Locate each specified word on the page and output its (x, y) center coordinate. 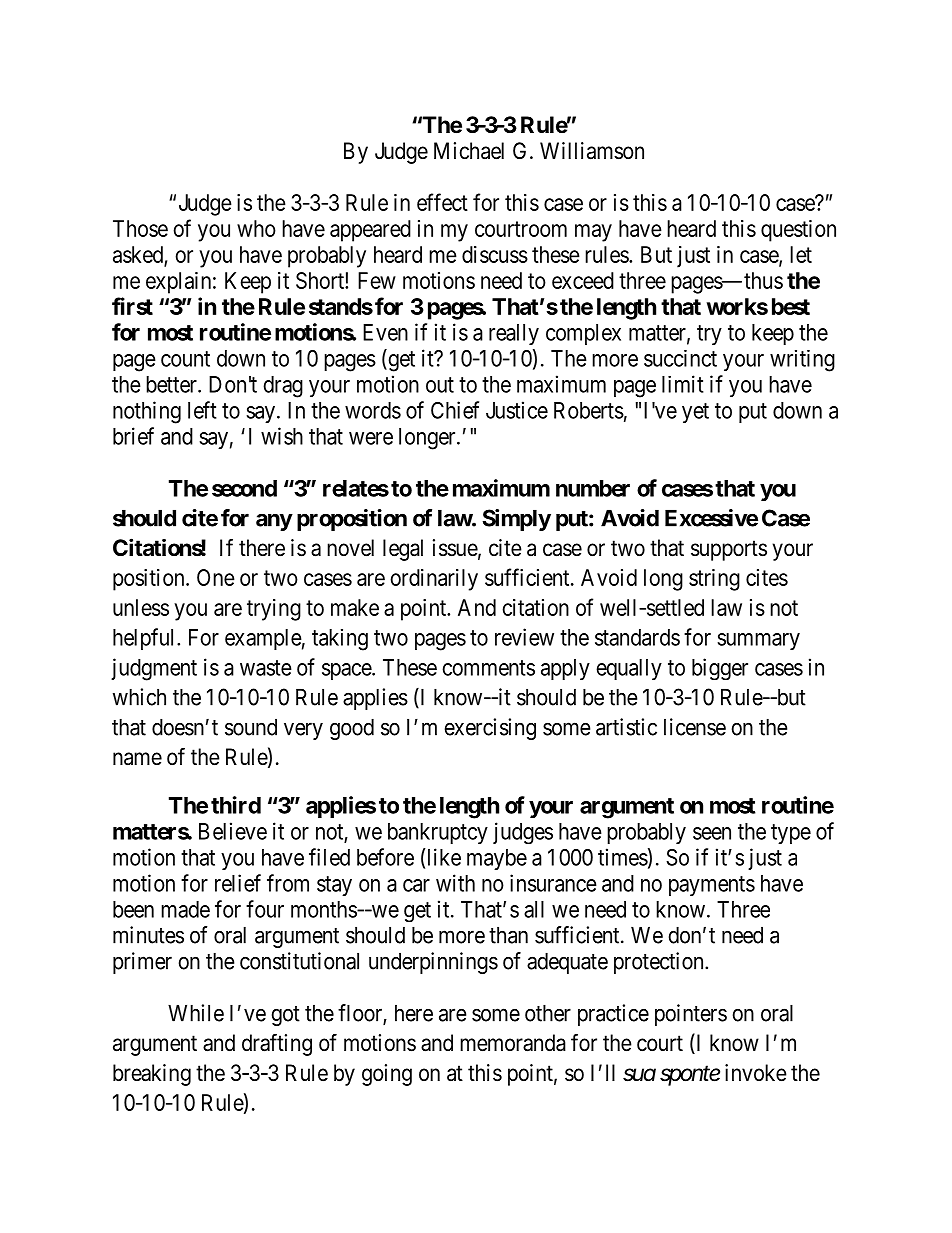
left (202, 410)
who (256, 228)
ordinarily (434, 580)
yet (695, 413)
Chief (455, 410)
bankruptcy (438, 833)
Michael (469, 151)
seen (712, 833)
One (216, 577)
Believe (233, 831)
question (798, 231)
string (714, 580)
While (196, 1013)
